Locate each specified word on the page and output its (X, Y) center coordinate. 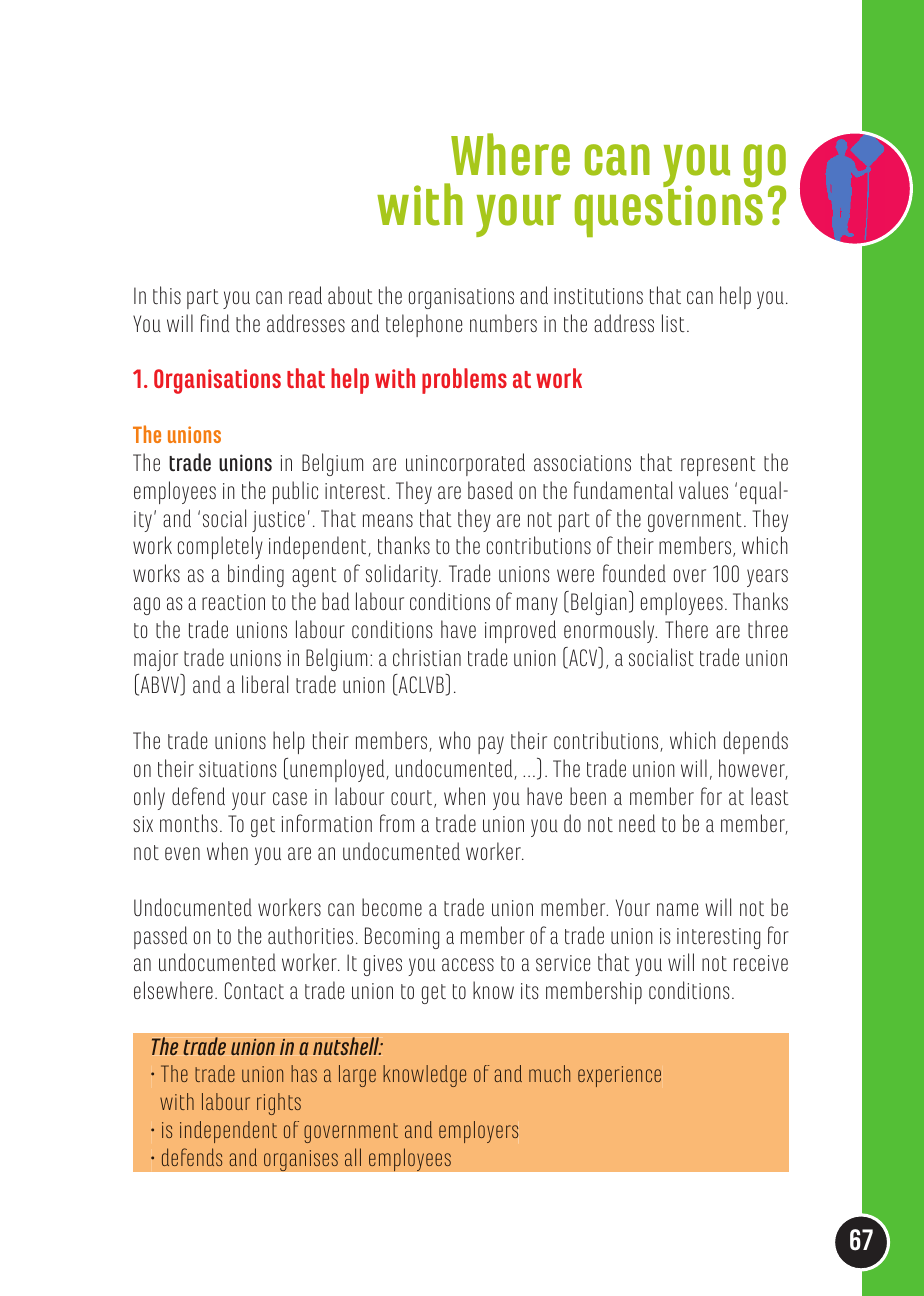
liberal (265, 684)
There (686, 629)
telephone (424, 325)
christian (427, 657)
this (167, 295)
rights (279, 1104)
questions (669, 210)
